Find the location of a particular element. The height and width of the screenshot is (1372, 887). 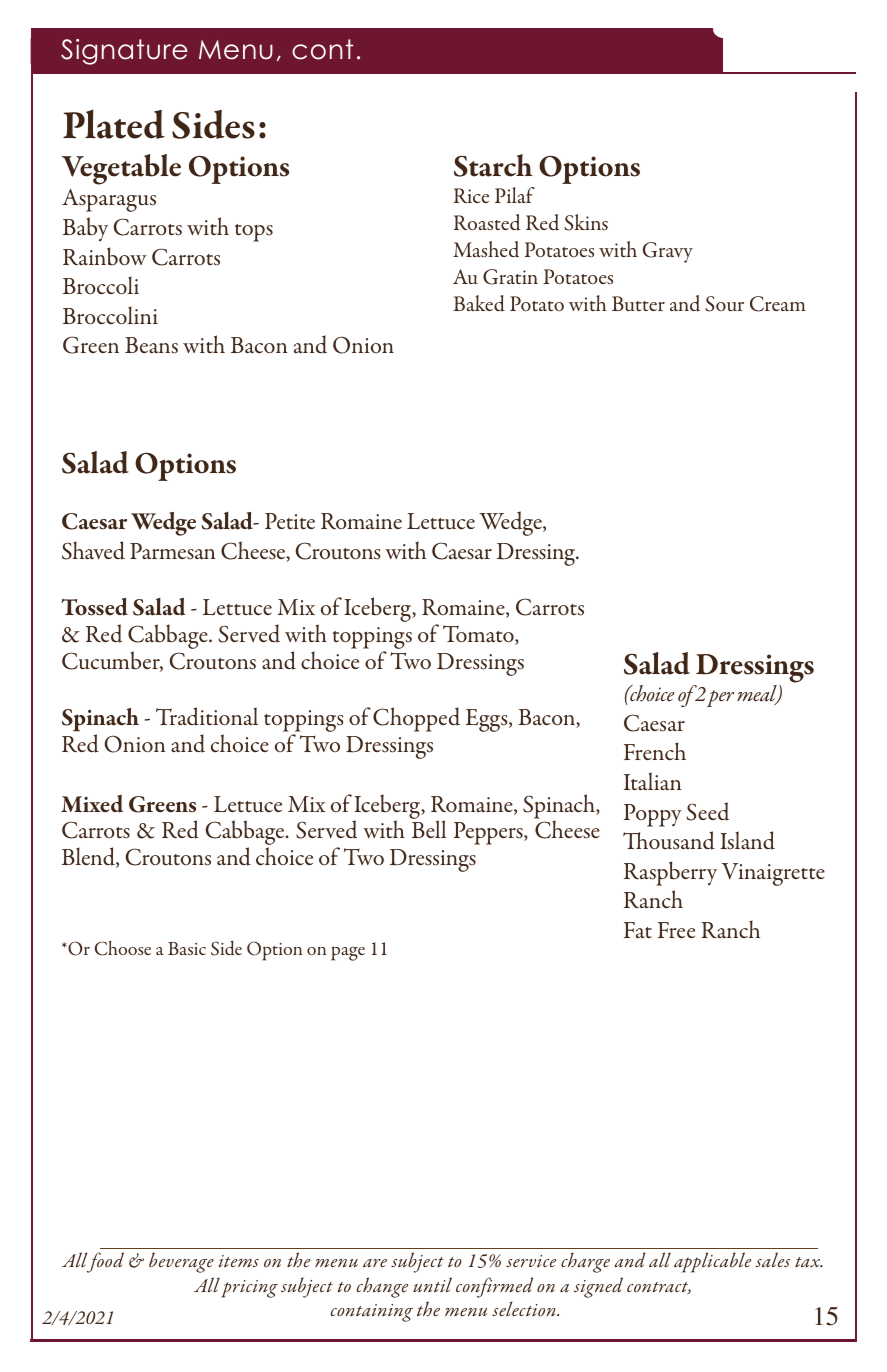

Traditional is located at coordinates (207, 716).
